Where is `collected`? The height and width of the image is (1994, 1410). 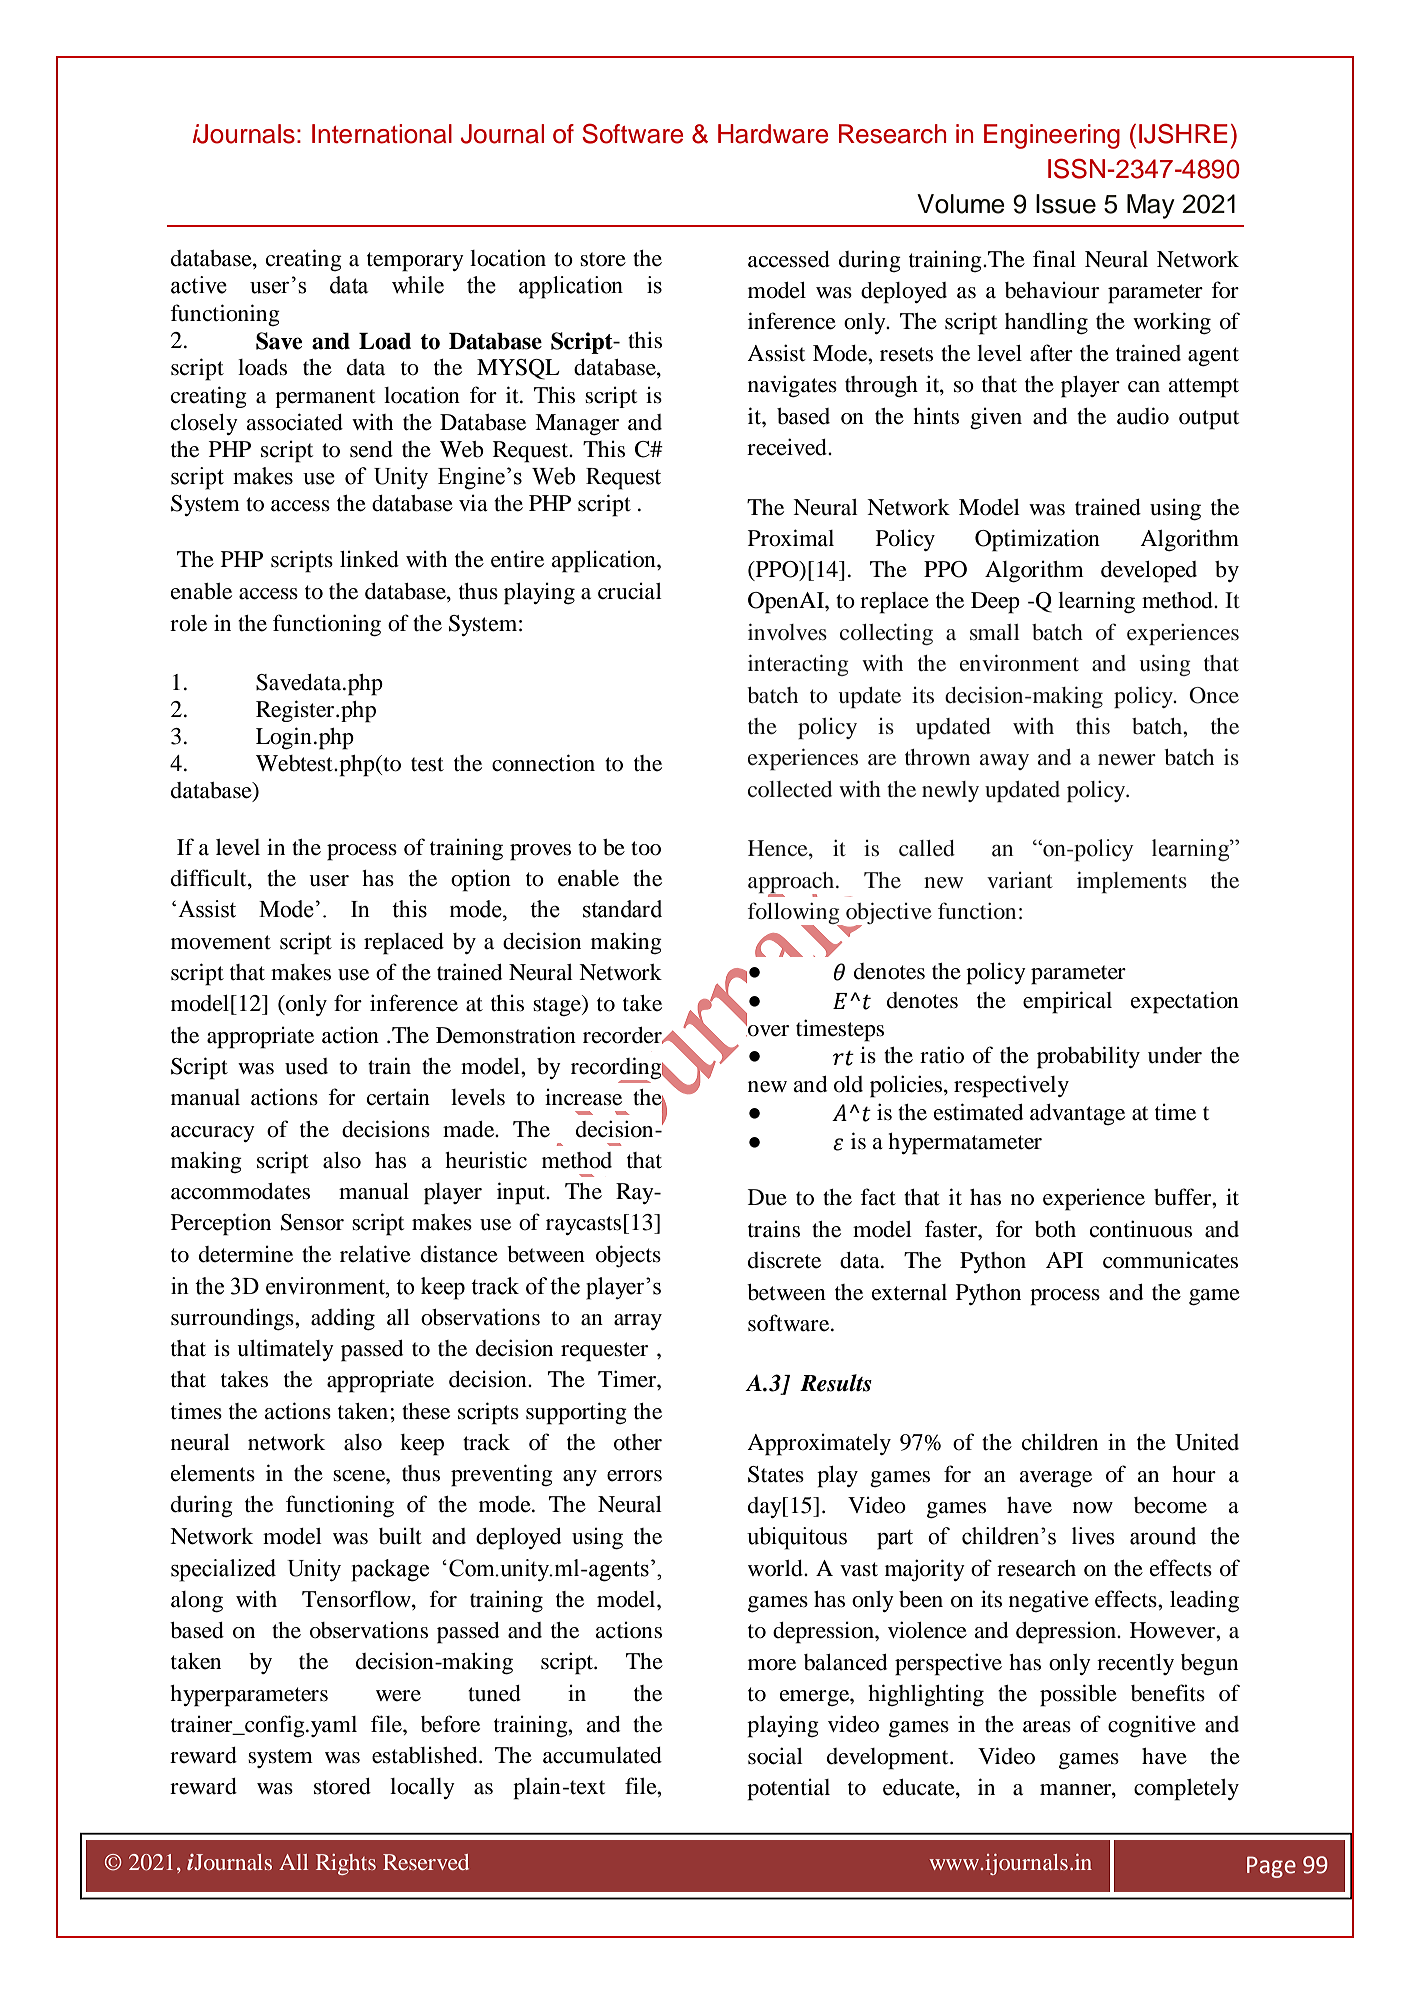
collected is located at coordinates (790, 789).
